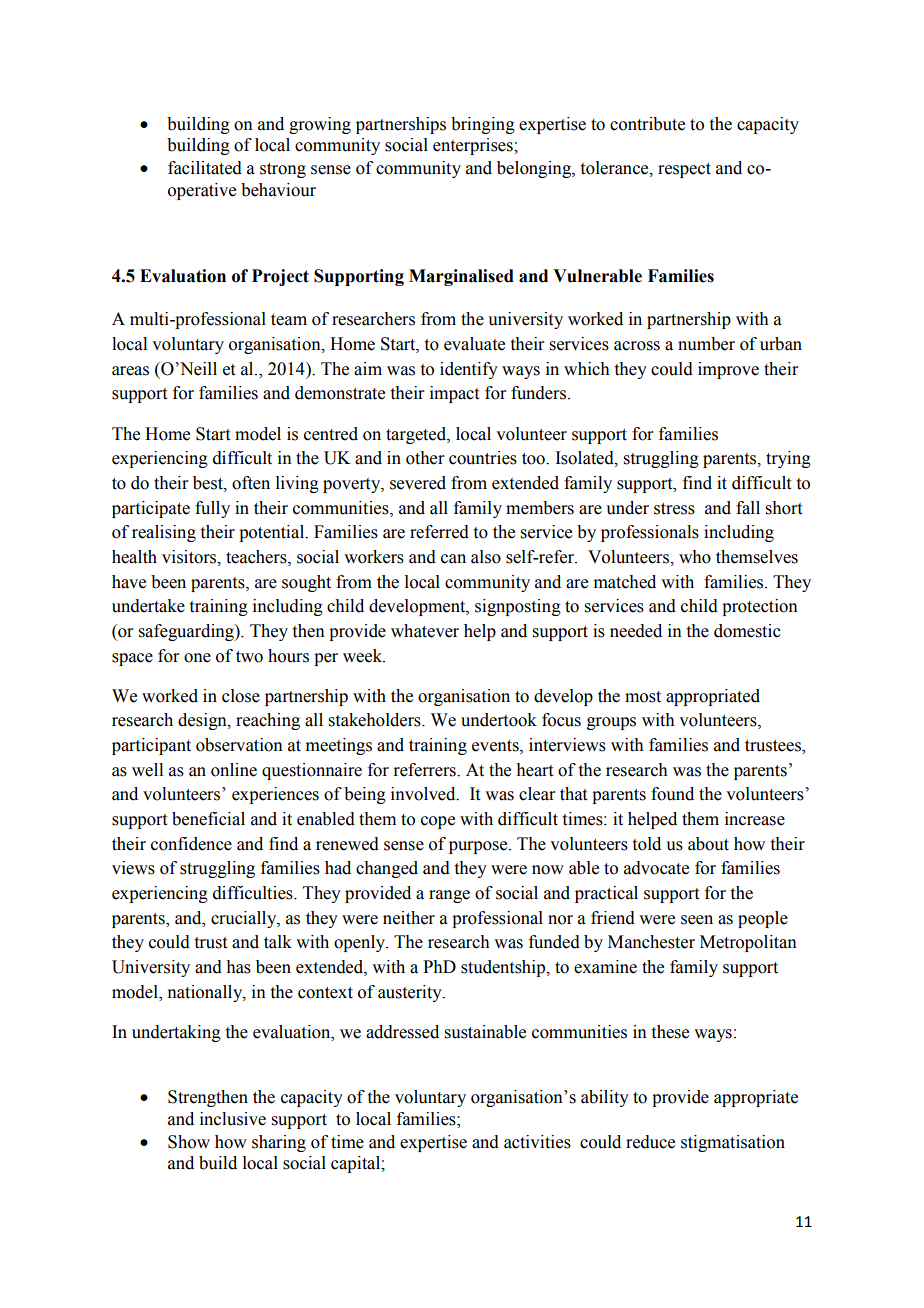 The width and height of the screenshot is (924, 1308). I want to click on activities, so click(537, 1142).
